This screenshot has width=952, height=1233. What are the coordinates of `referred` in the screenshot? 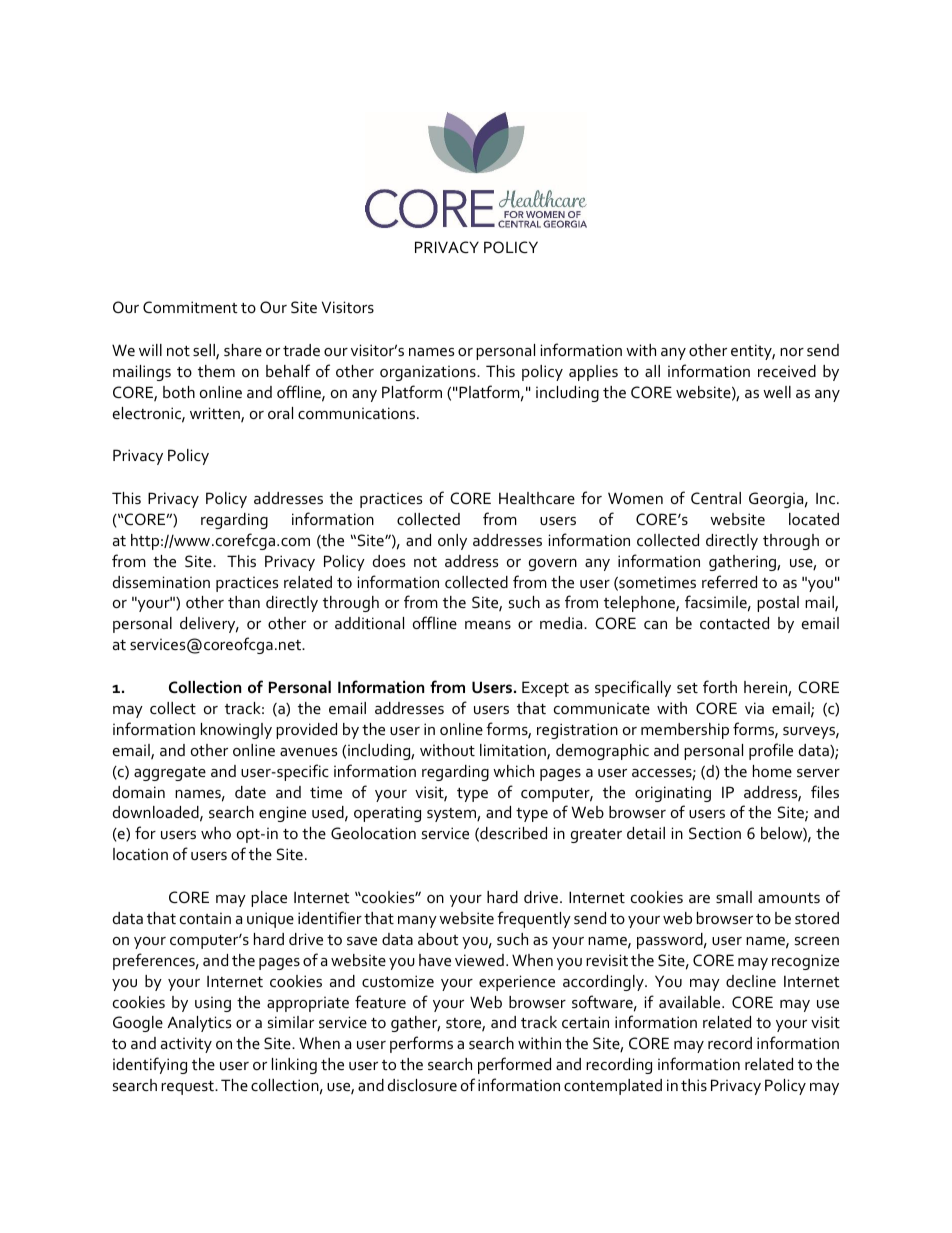 It's located at (729, 581).
